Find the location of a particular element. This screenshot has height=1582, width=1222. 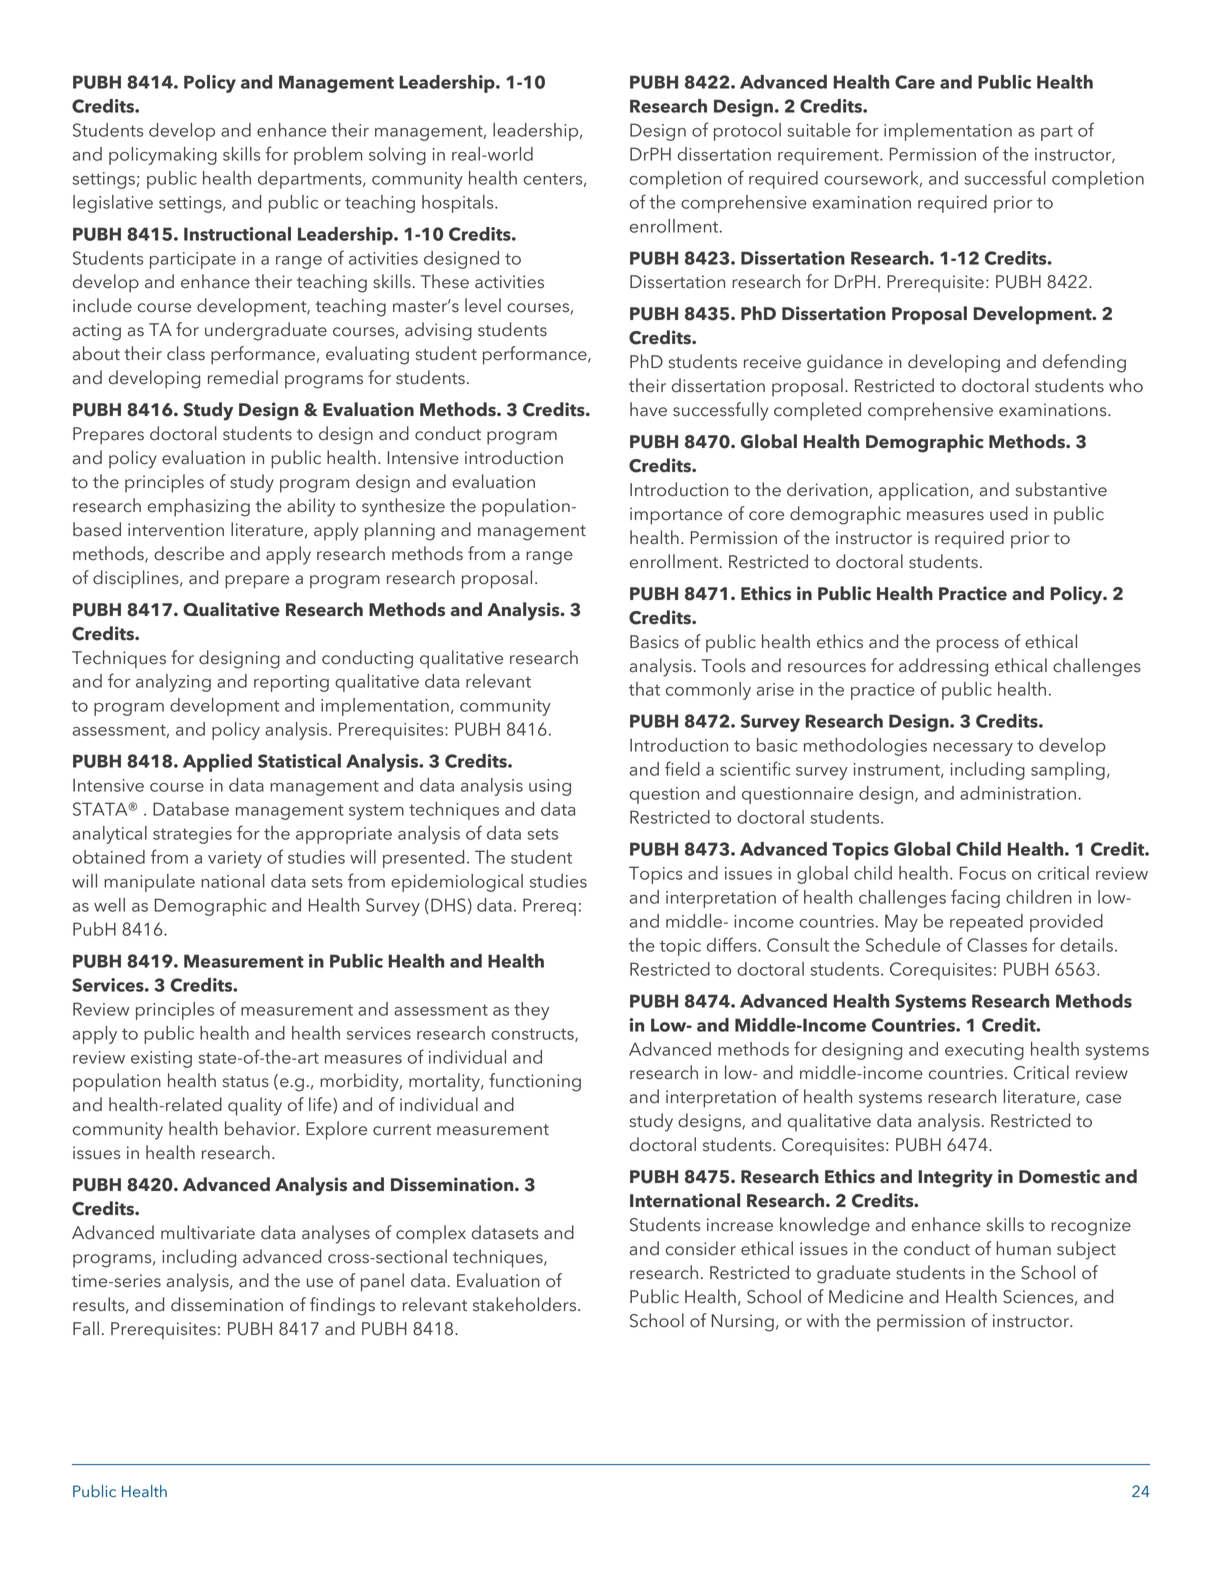

used is located at coordinates (1009, 513).
